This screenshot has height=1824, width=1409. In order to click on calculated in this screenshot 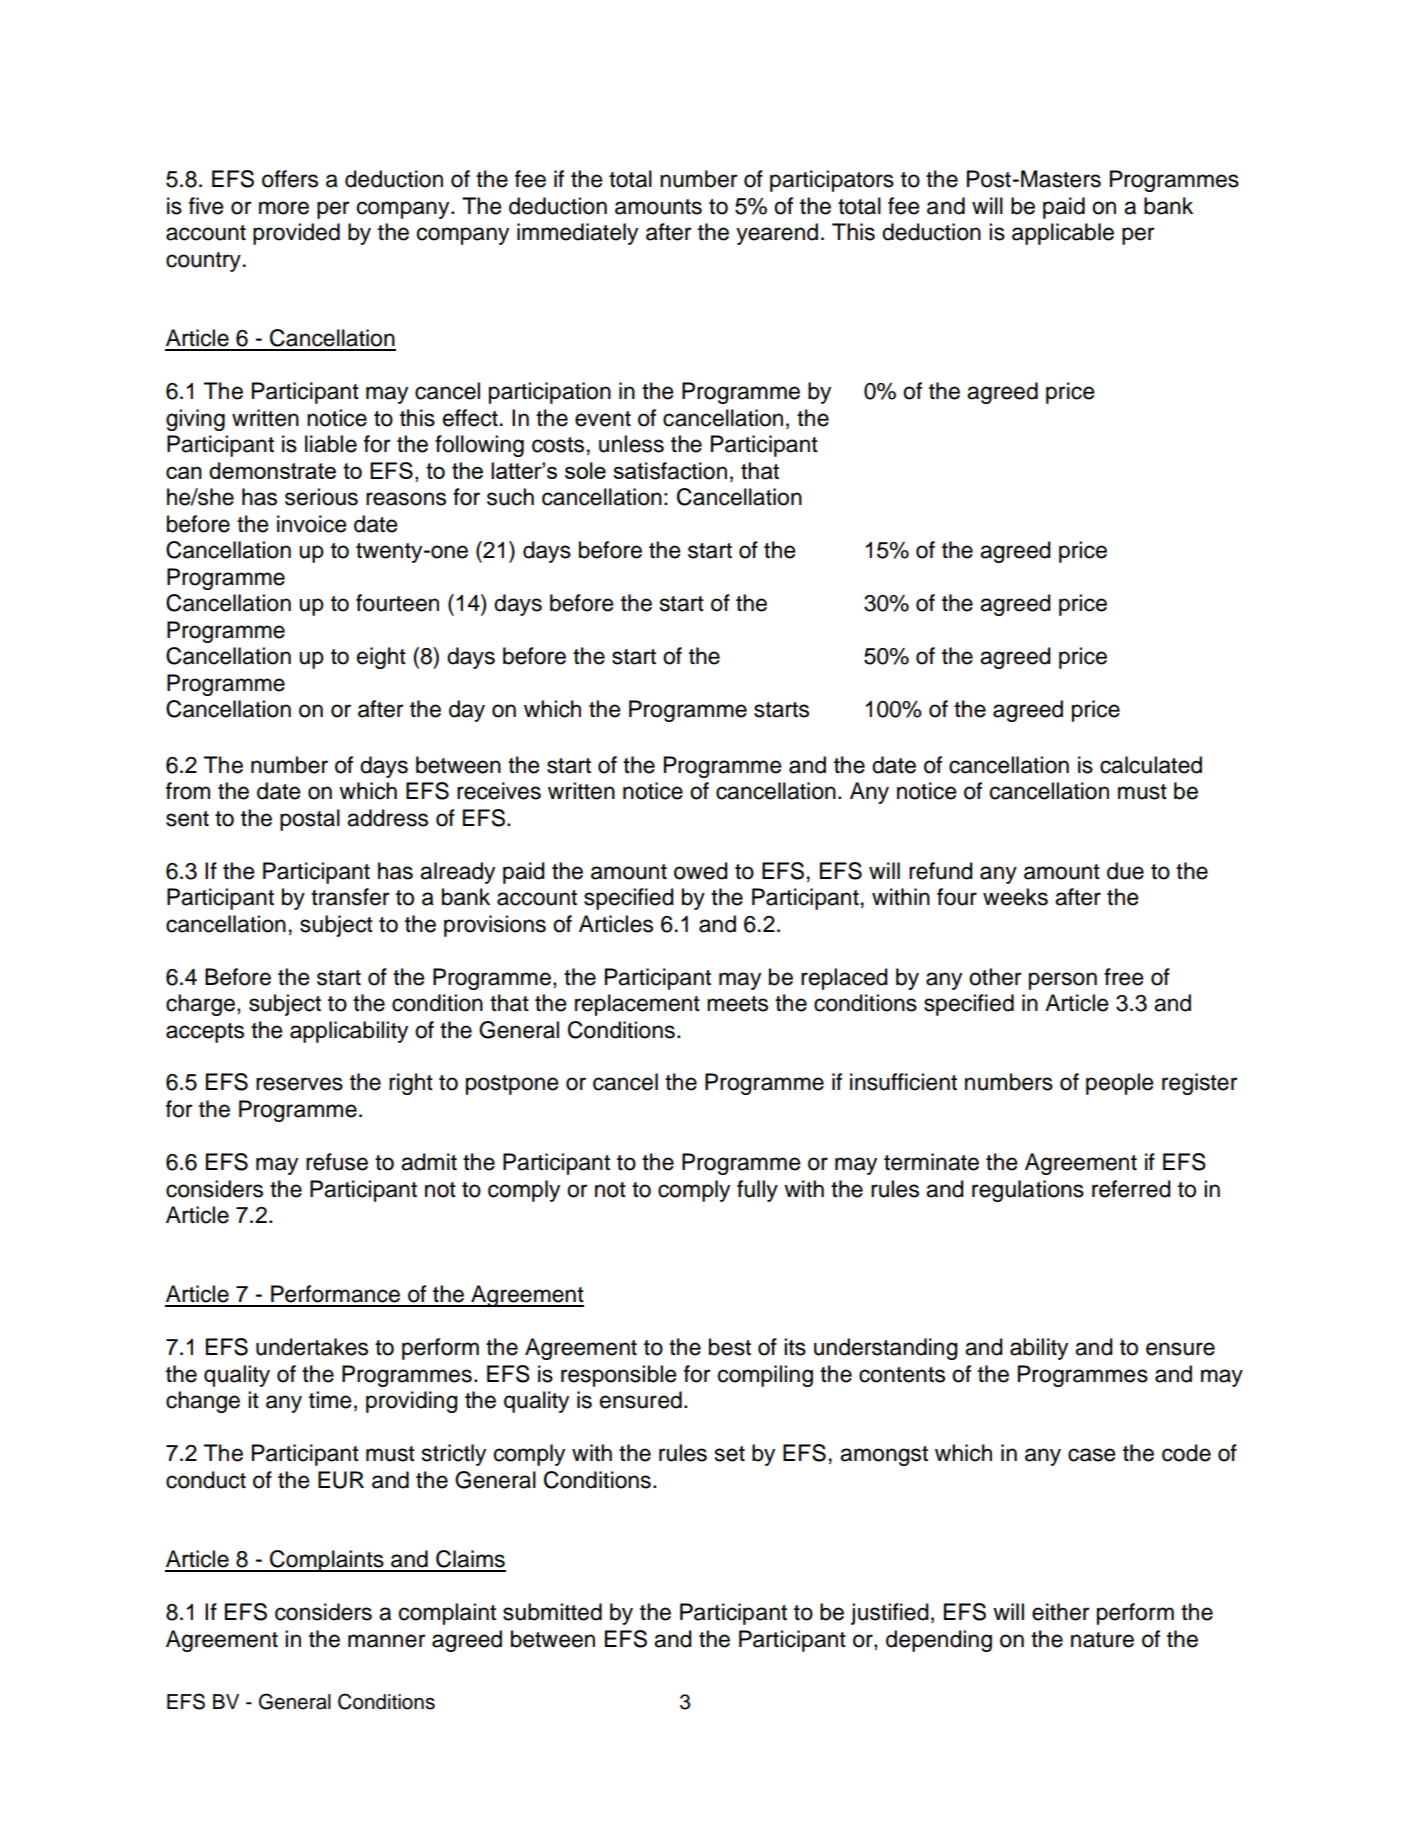, I will do `click(1151, 765)`.
